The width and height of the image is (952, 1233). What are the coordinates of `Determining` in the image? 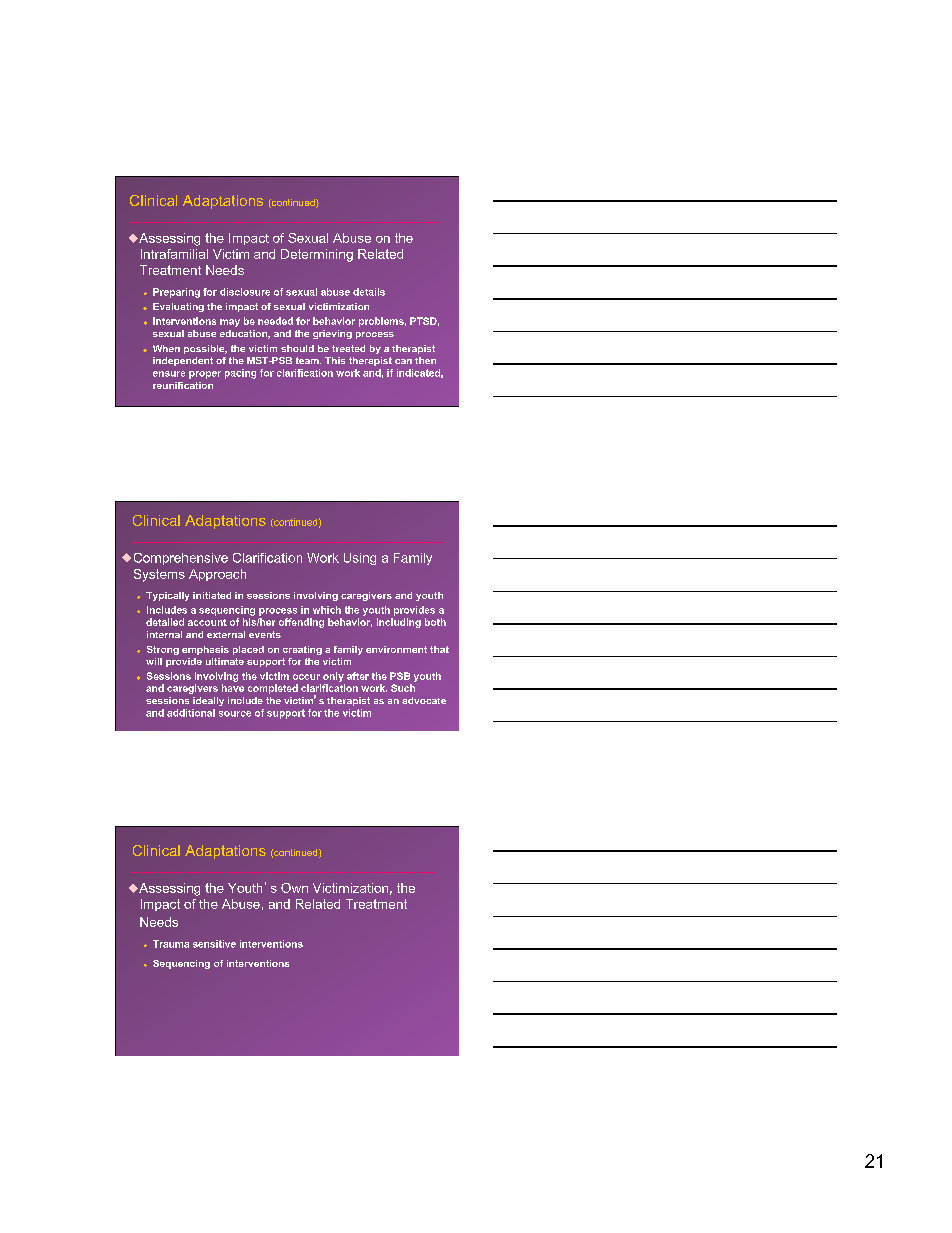 It's located at (317, 255).
